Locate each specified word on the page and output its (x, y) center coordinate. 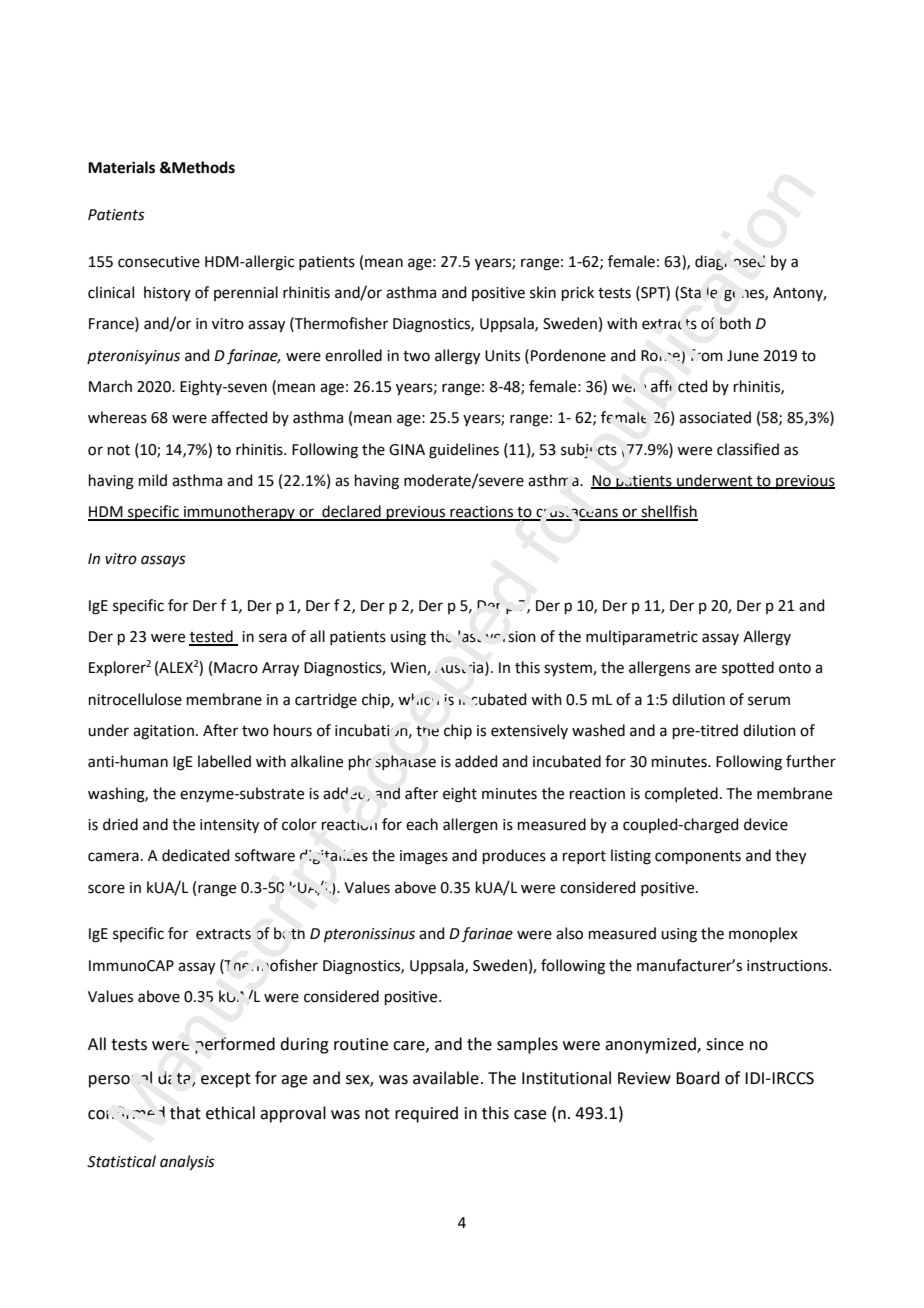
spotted (748, 668)
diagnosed (730, 263)
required (426, 1114)
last (469, 636)
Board (698, 1078)
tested (212, 637)
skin (543, 292)
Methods (202, 167)
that (185, 1113)
